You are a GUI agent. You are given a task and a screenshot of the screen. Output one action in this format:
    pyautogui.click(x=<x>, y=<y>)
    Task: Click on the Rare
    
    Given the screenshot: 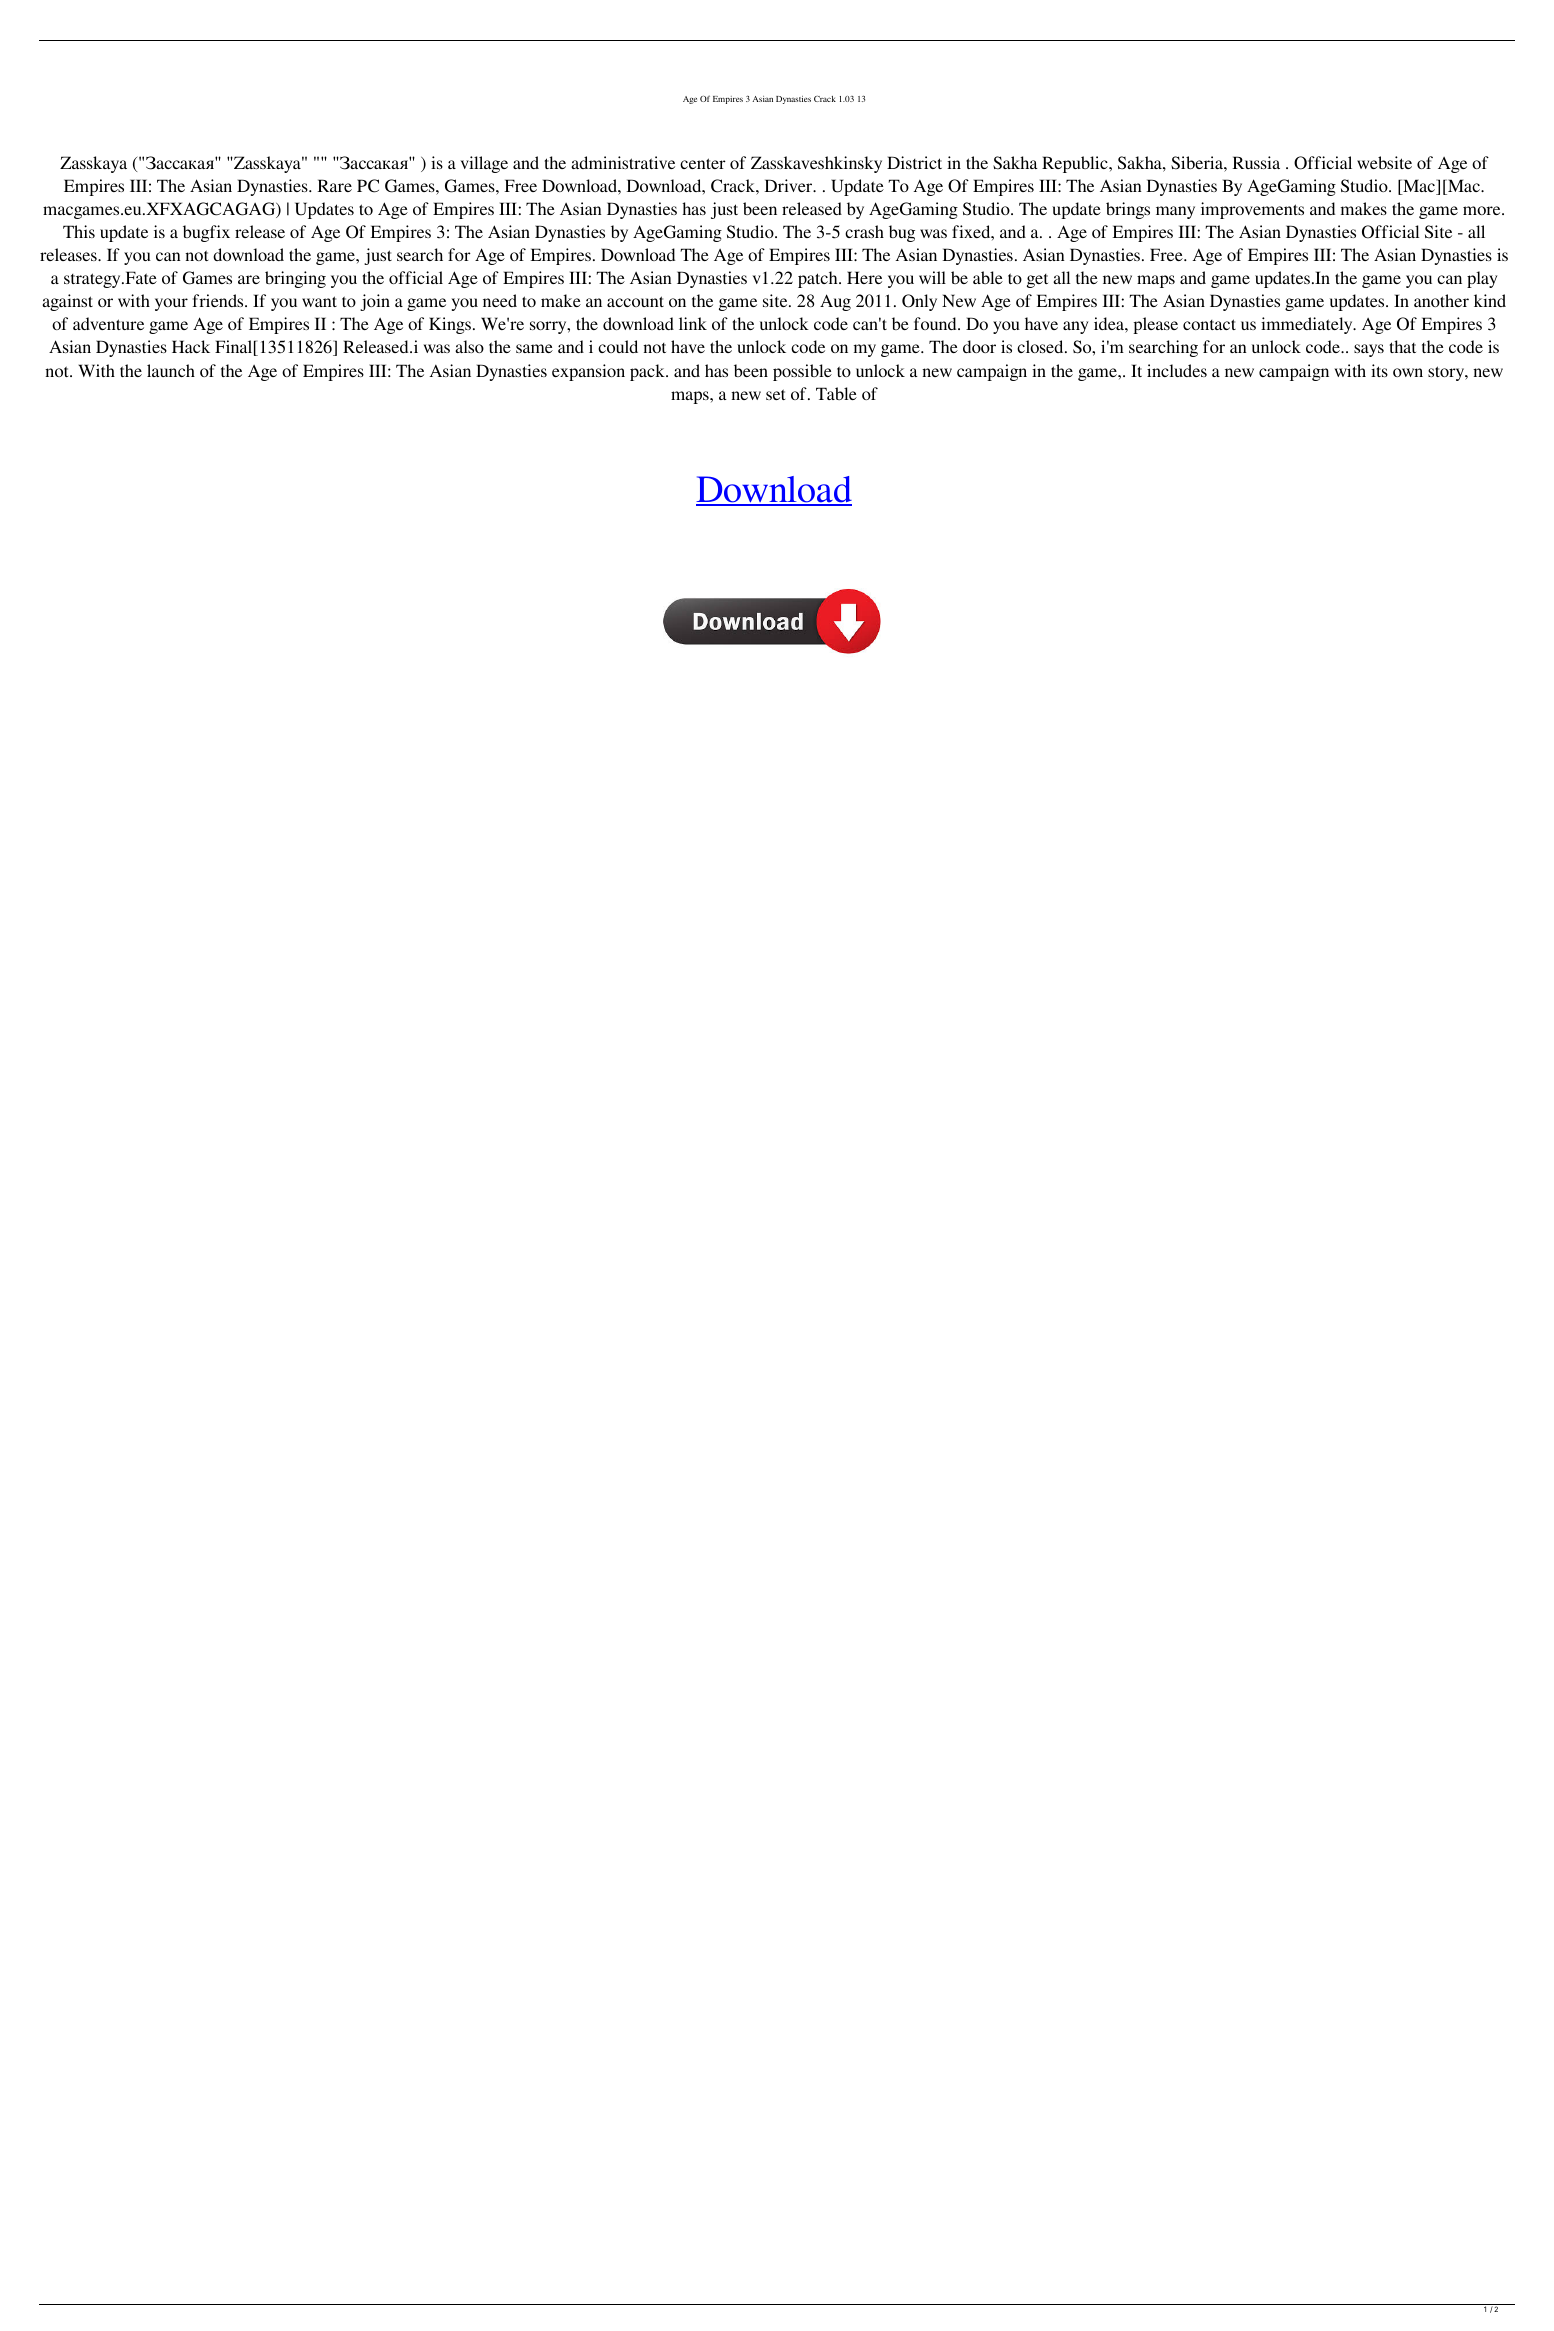 What is the action you would take?
    pyautogui.click(x=335, y=185)
